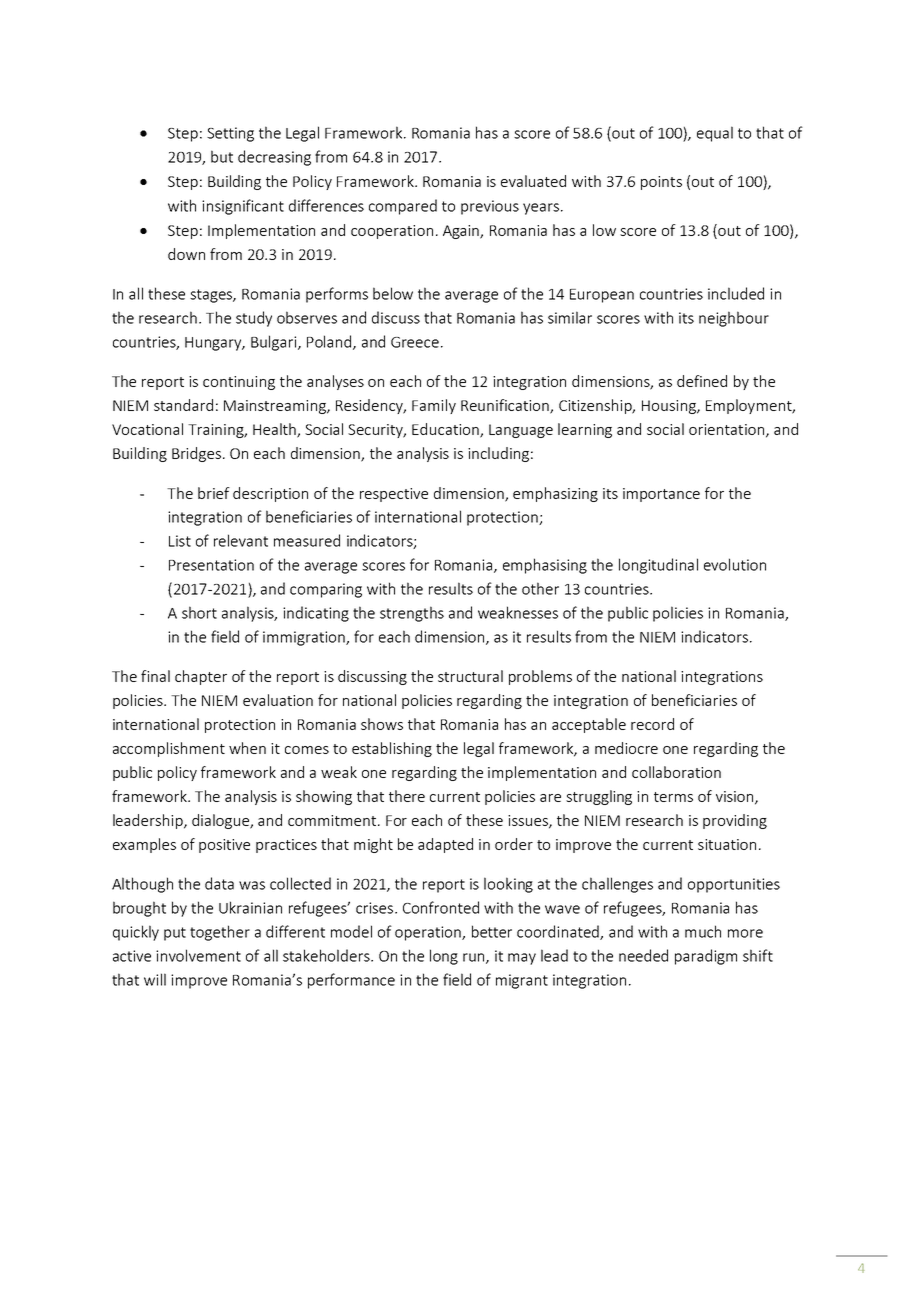  Describe the element at coordinates (214, 493) in the page. I see `brief` at that location.
